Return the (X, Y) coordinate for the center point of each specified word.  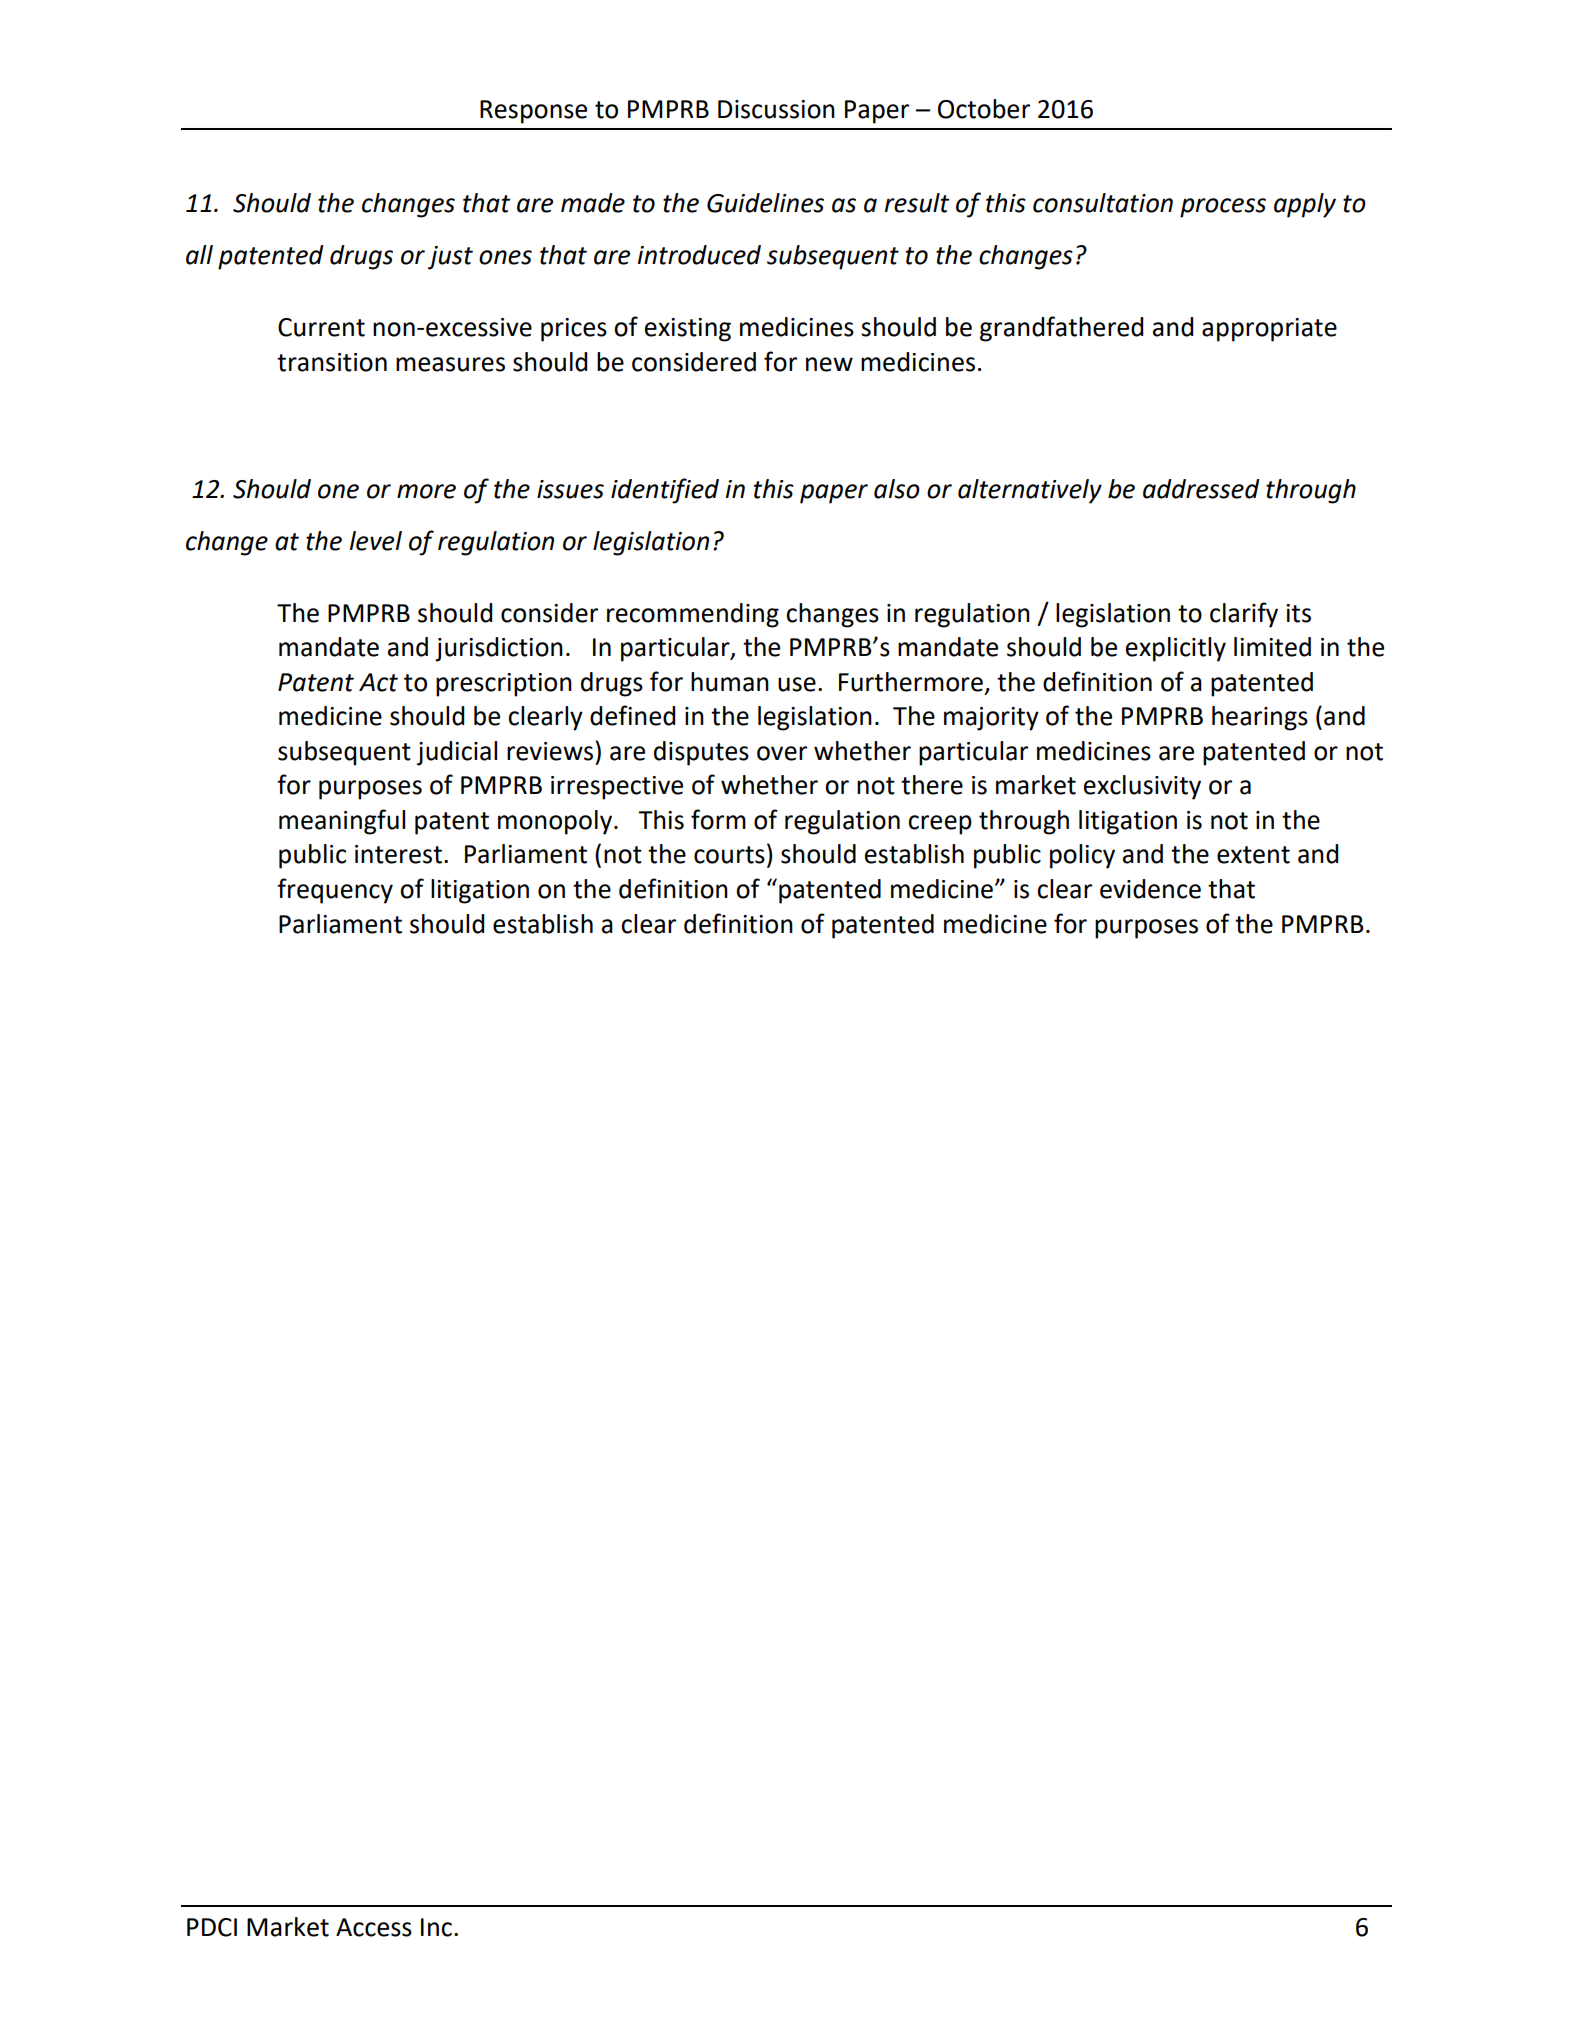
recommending (693, 615)
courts (729, 855)
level (376, 541)
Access (374, 1927)
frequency (335, 891)
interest (398, 854)
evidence (1150, 889)
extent (1253, 855)
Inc (436, 1927)
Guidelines (765, 203)
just (450, 258)
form (718, 819)
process (1223, 208)
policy (1082, 856)
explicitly (1176, 649)
